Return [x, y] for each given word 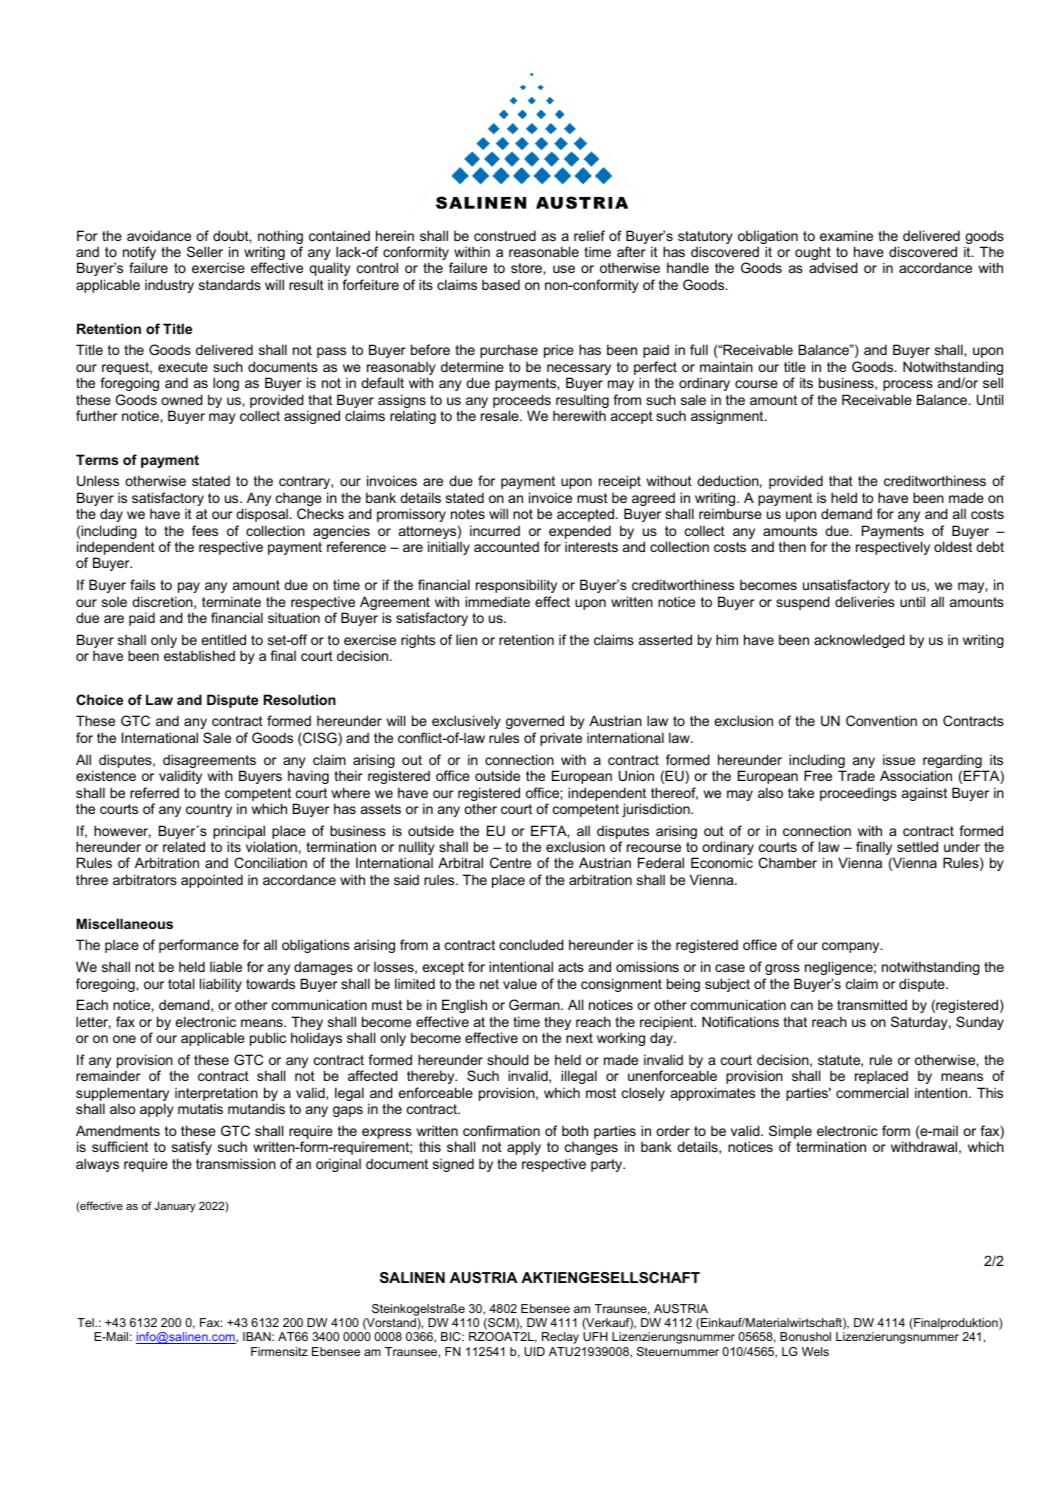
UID [534, 1351]
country [209, 810]
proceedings [858, 794]
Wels [815, 1351]
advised [833, 267]
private [561, 739]
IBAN [258, 1336]
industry [169, 286]
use [564, 269]
